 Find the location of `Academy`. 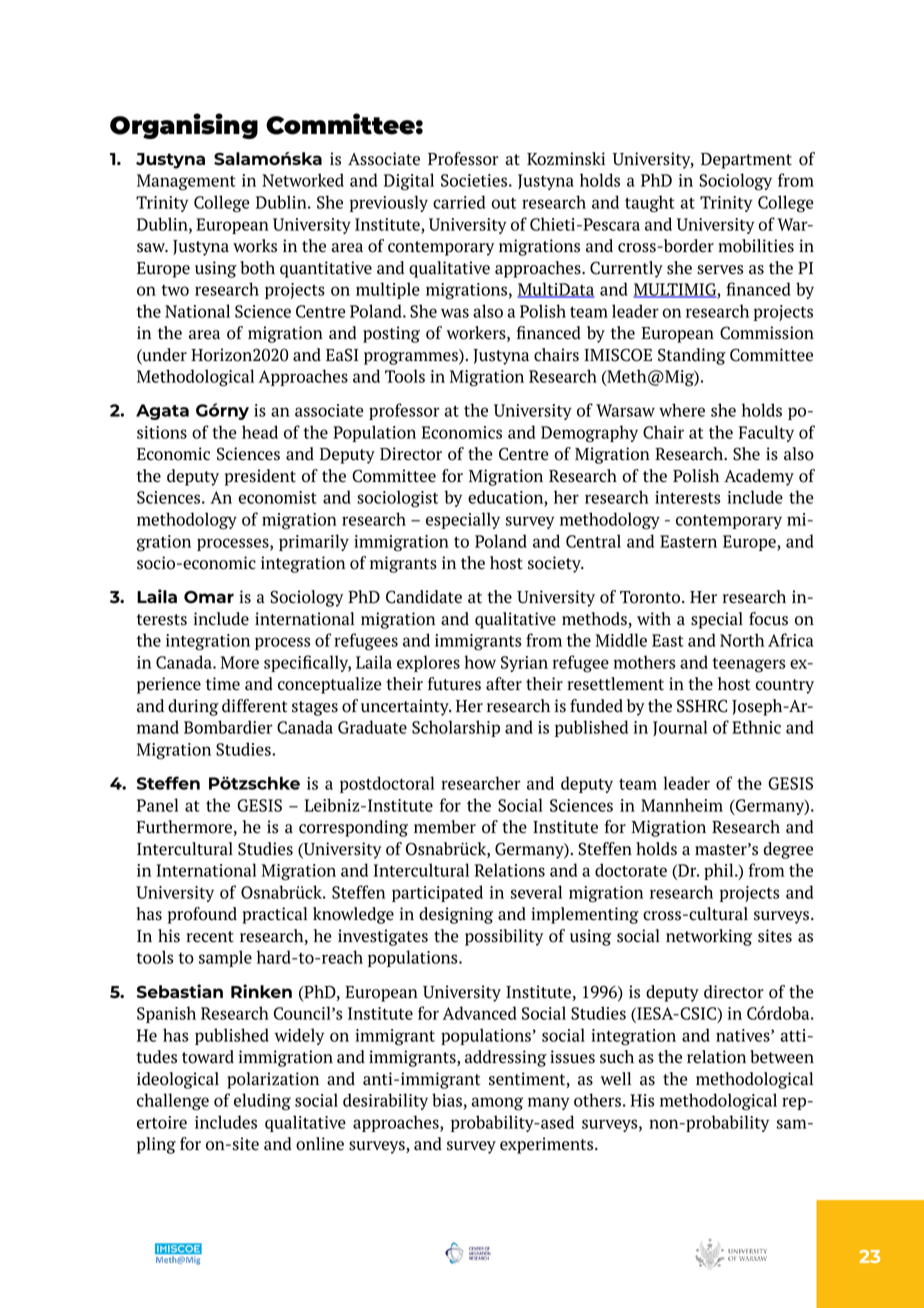

Academy is located at coordinates (759, 477).
